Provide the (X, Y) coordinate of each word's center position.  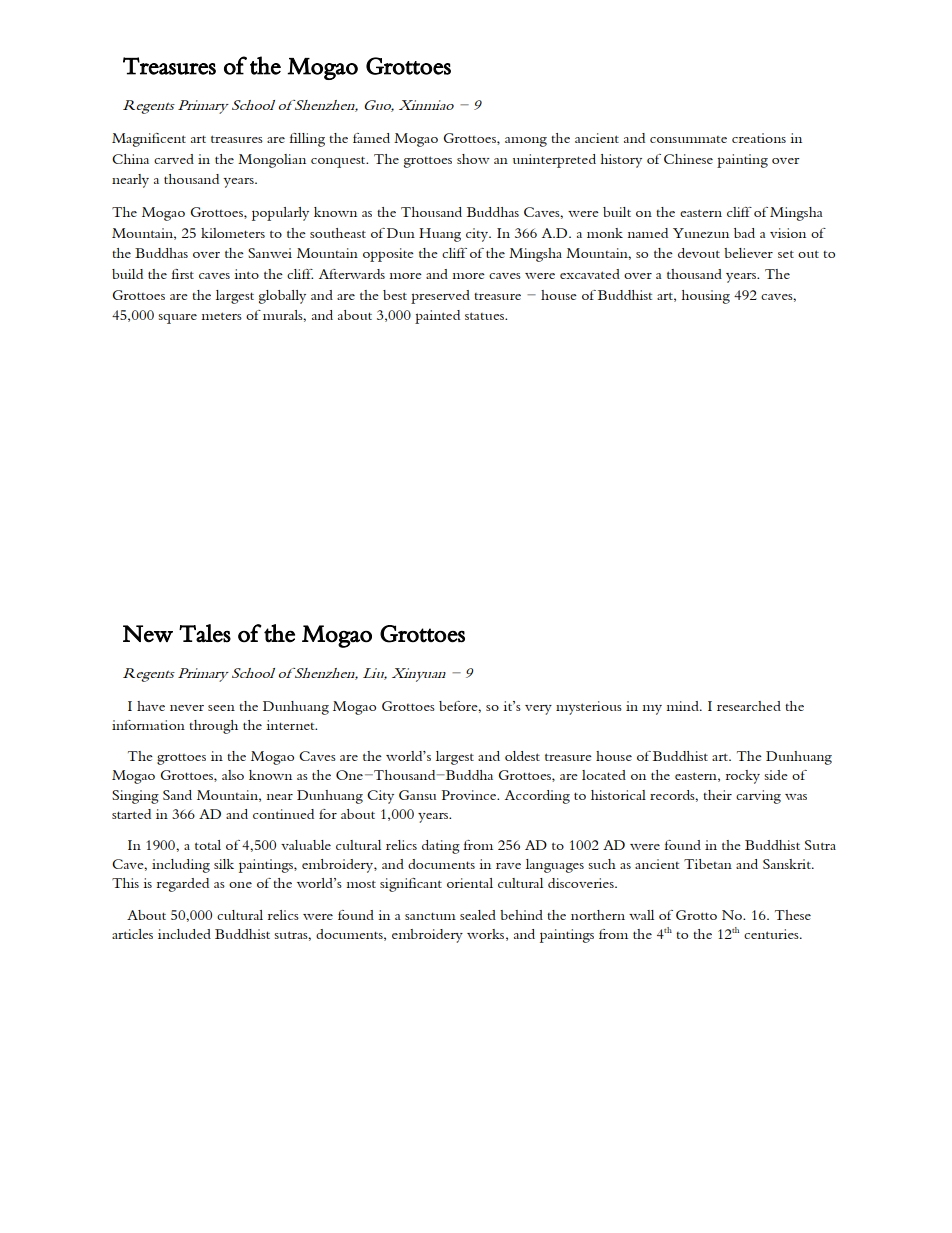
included (184, 934)
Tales (205, 633)
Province (470, 795)
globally (282, 297)
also (233, 775)
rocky (743, 777)
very (538, 710)
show (473, 159)
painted (437, 317)
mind (683, 706)
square (177, 319)
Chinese (688, 159)
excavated (590, 274)
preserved (440, 297)
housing (706, 297)
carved (174, 159)
